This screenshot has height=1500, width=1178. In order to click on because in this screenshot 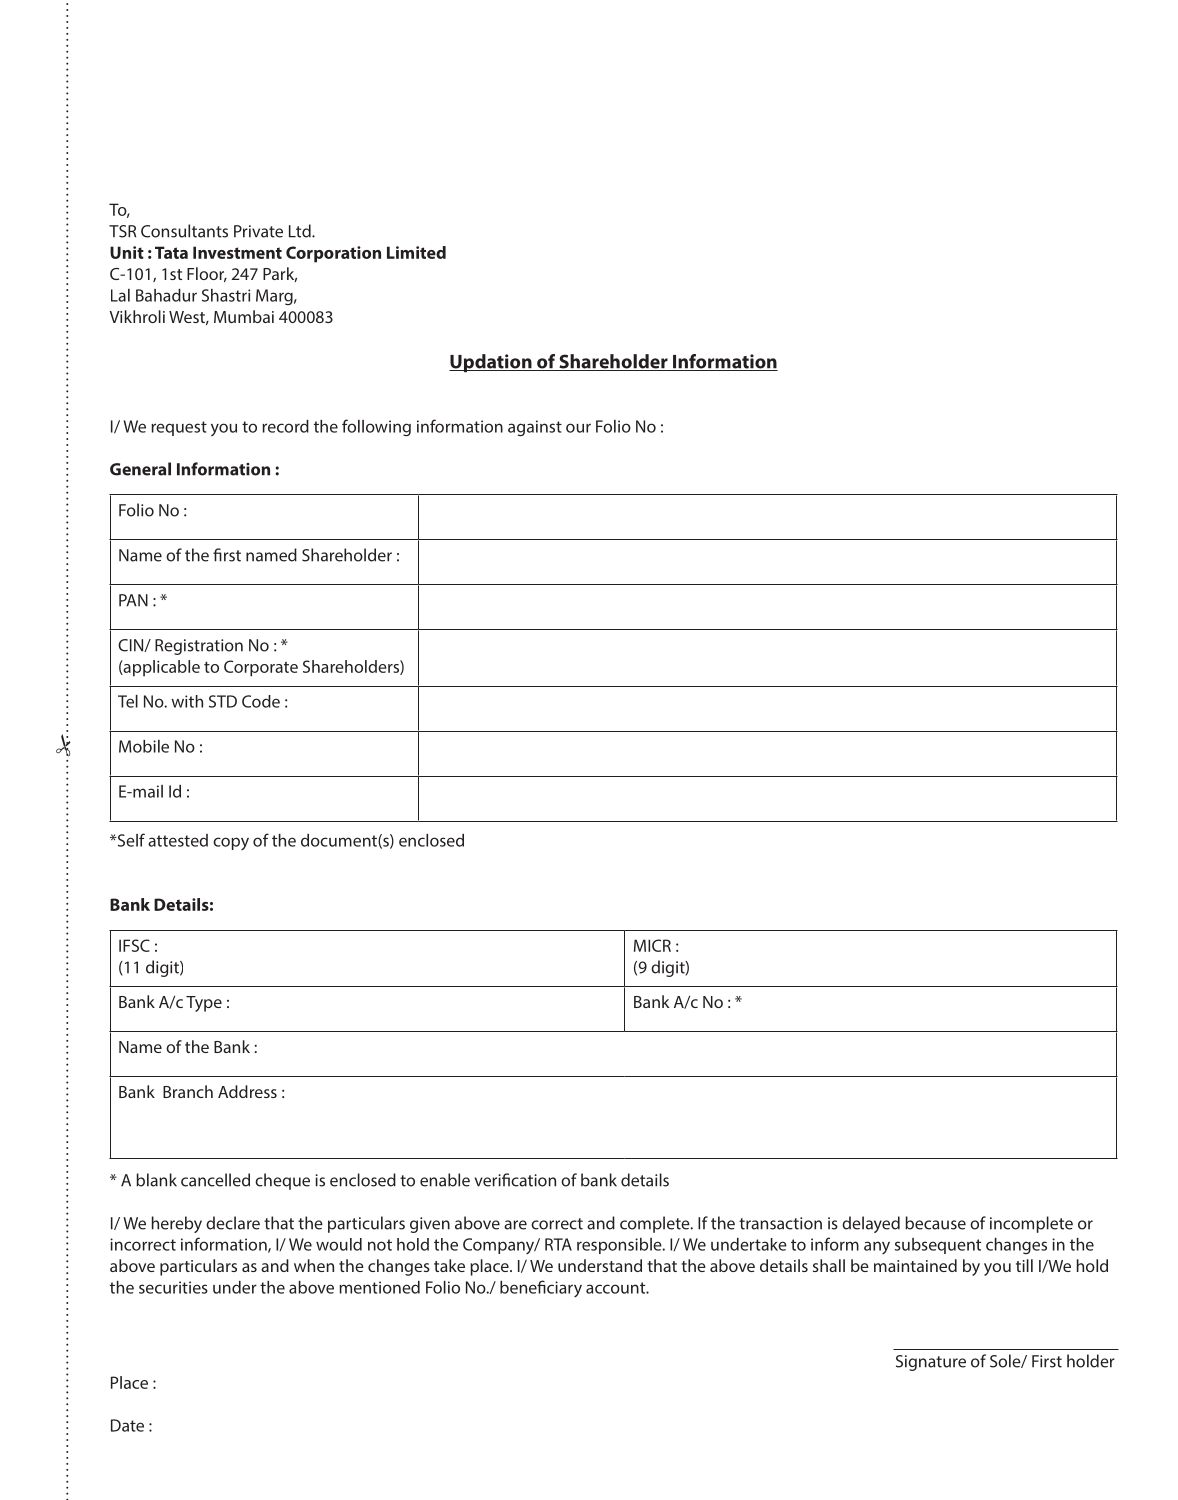, I will do `click(935, 1223)`.
